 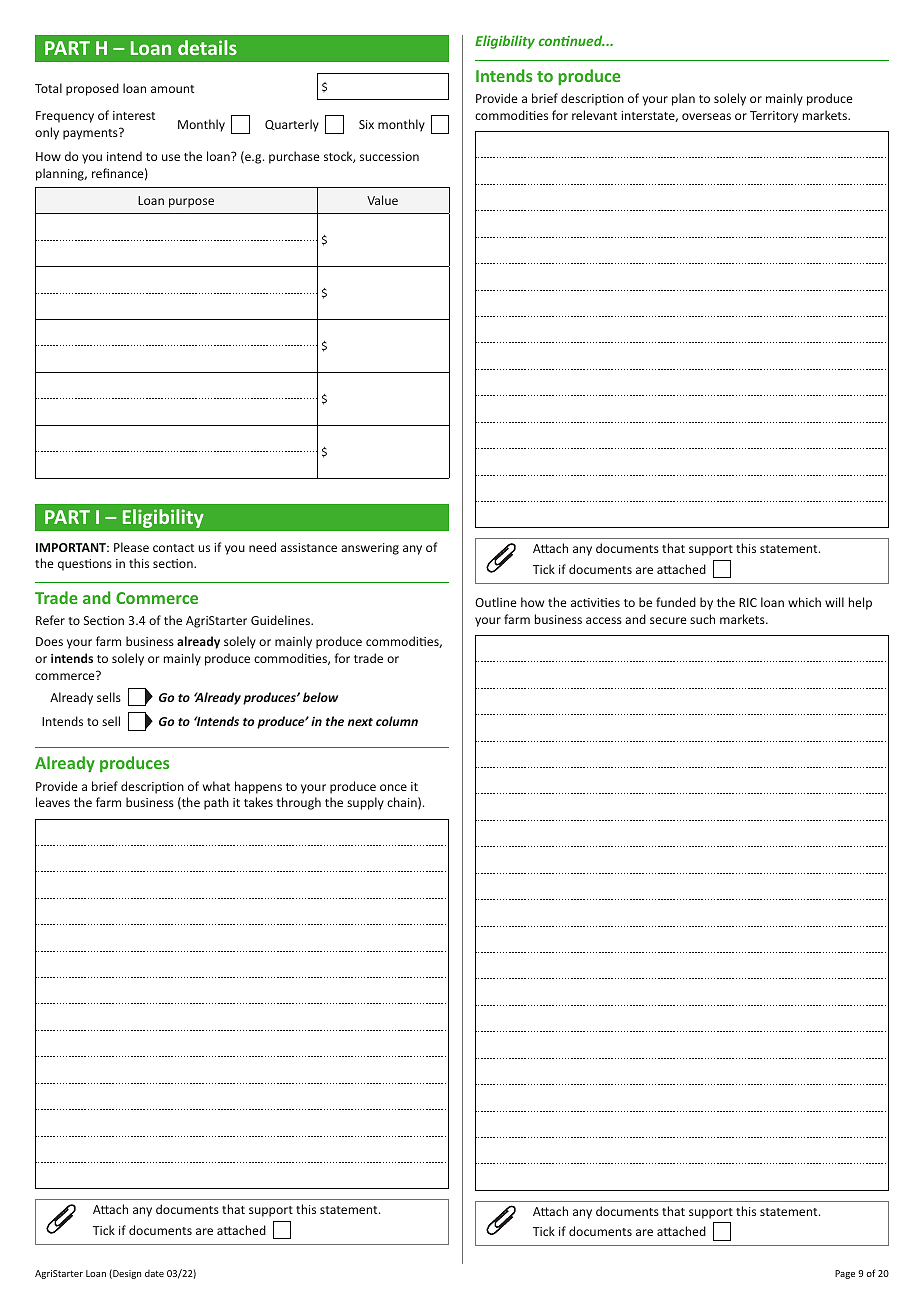 I want to click on amount, so click(x=172, y=89).
